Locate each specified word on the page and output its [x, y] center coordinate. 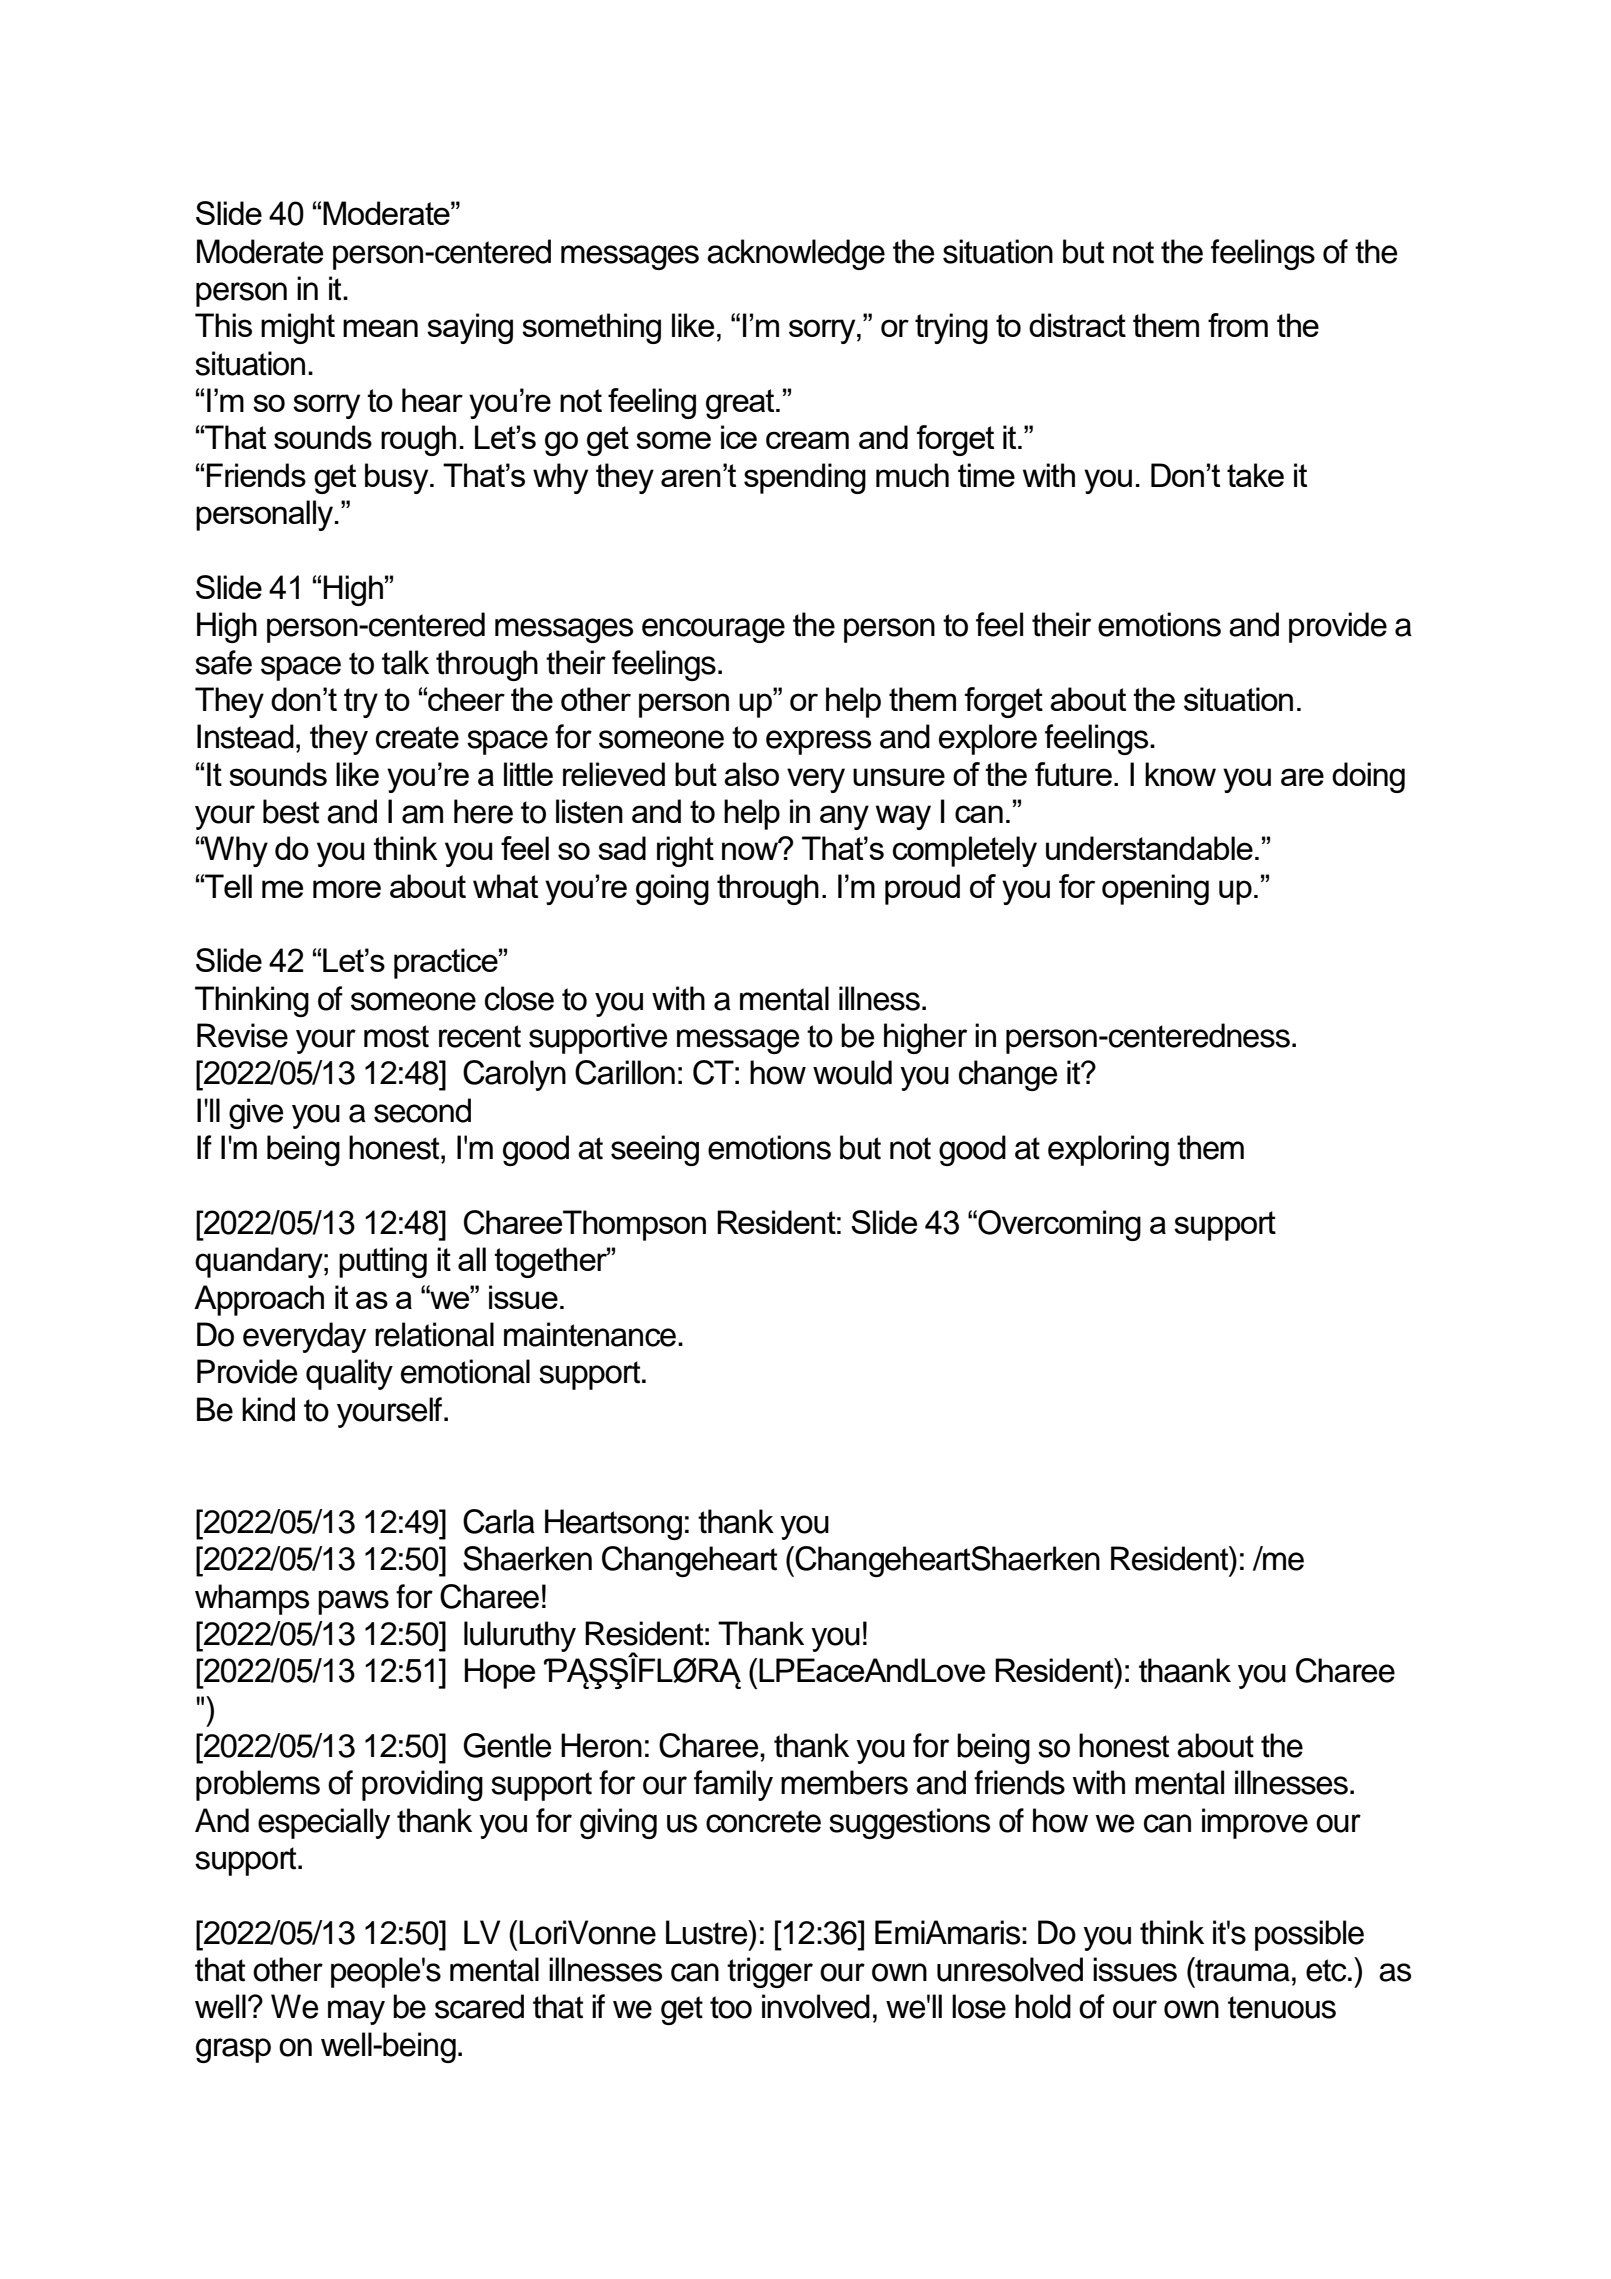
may [356, 2012]
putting [383, 1262]
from [1238, 325]
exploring [1108, 1150]
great [741, 404]
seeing [655, 1150]
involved [816, 2006]
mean [380, 328]
